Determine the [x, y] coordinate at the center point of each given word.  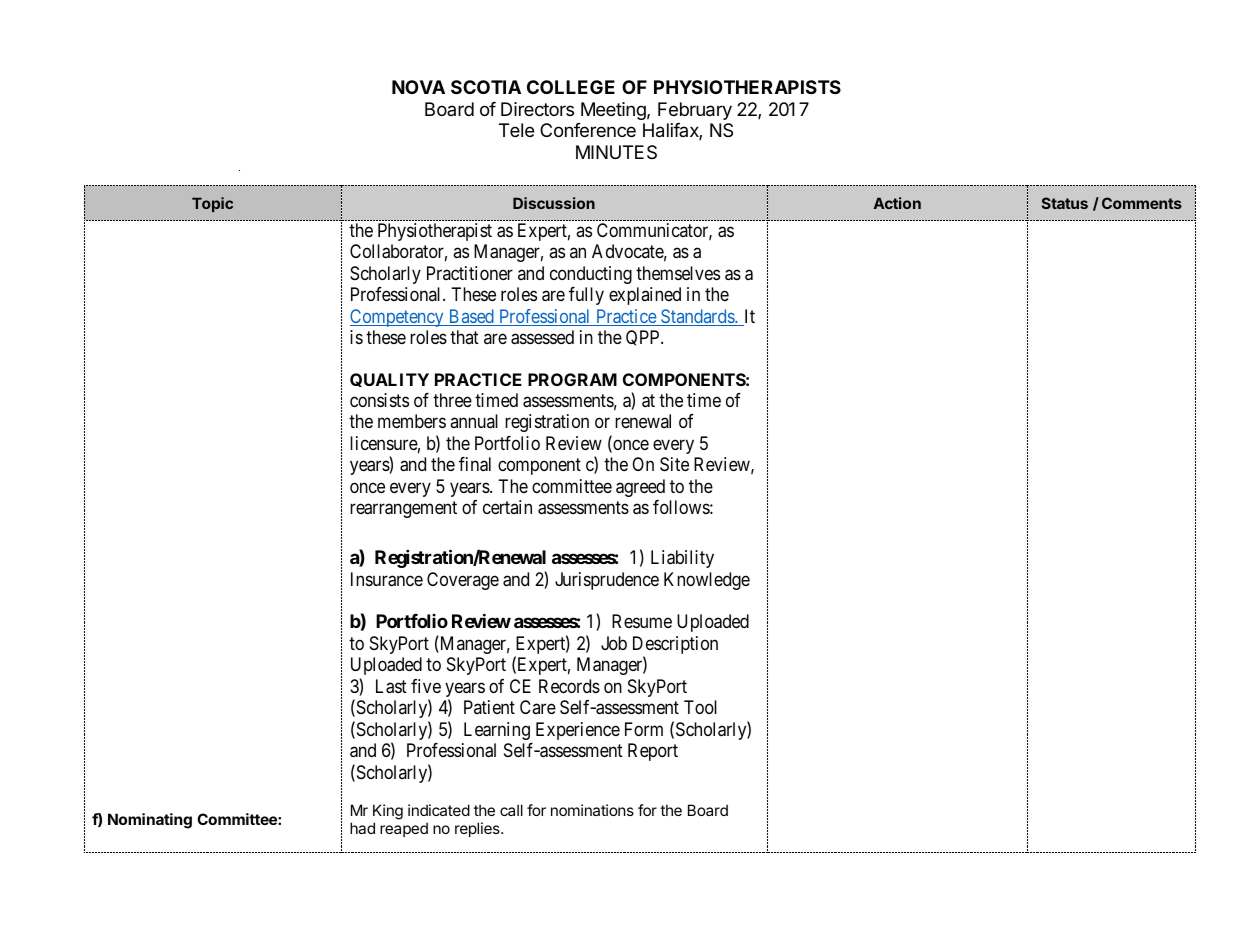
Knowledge [707, 581]
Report [653, 752]
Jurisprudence [607, 581]
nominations [592, 810]
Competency [398, 318]
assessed [542, 337]
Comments [1142, 203]
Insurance [387, 579]
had [362, 828]
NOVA [418, 87]
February [695, 111]
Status [1065, 203]
